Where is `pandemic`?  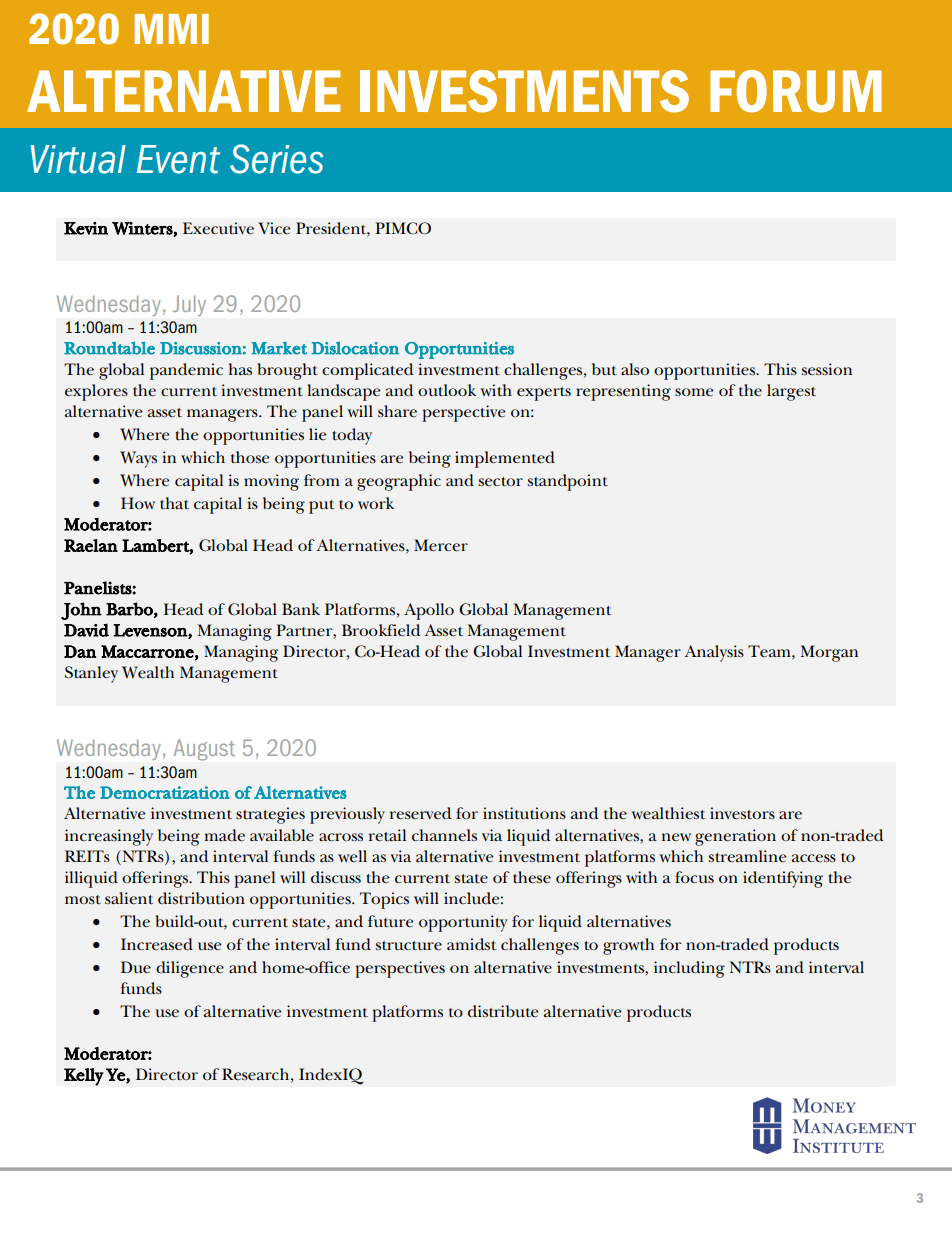
pandemic is located at coordinates (186, 371).
